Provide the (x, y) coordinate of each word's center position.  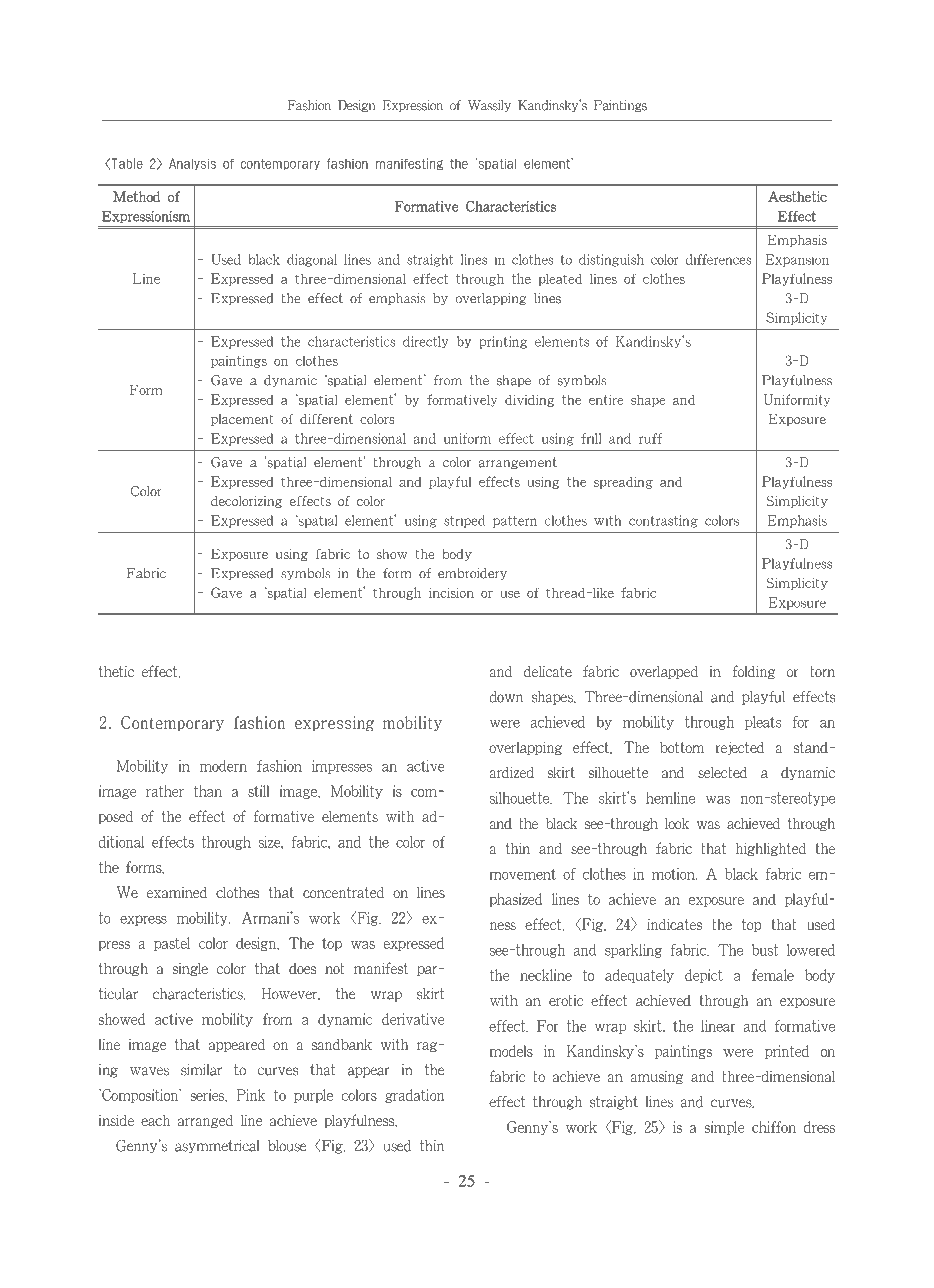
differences (721, 260)
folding (753, 672)
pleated (560, 279)
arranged (205, 1121)
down (506, 697)
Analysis (192, 164)
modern (223, 766)
